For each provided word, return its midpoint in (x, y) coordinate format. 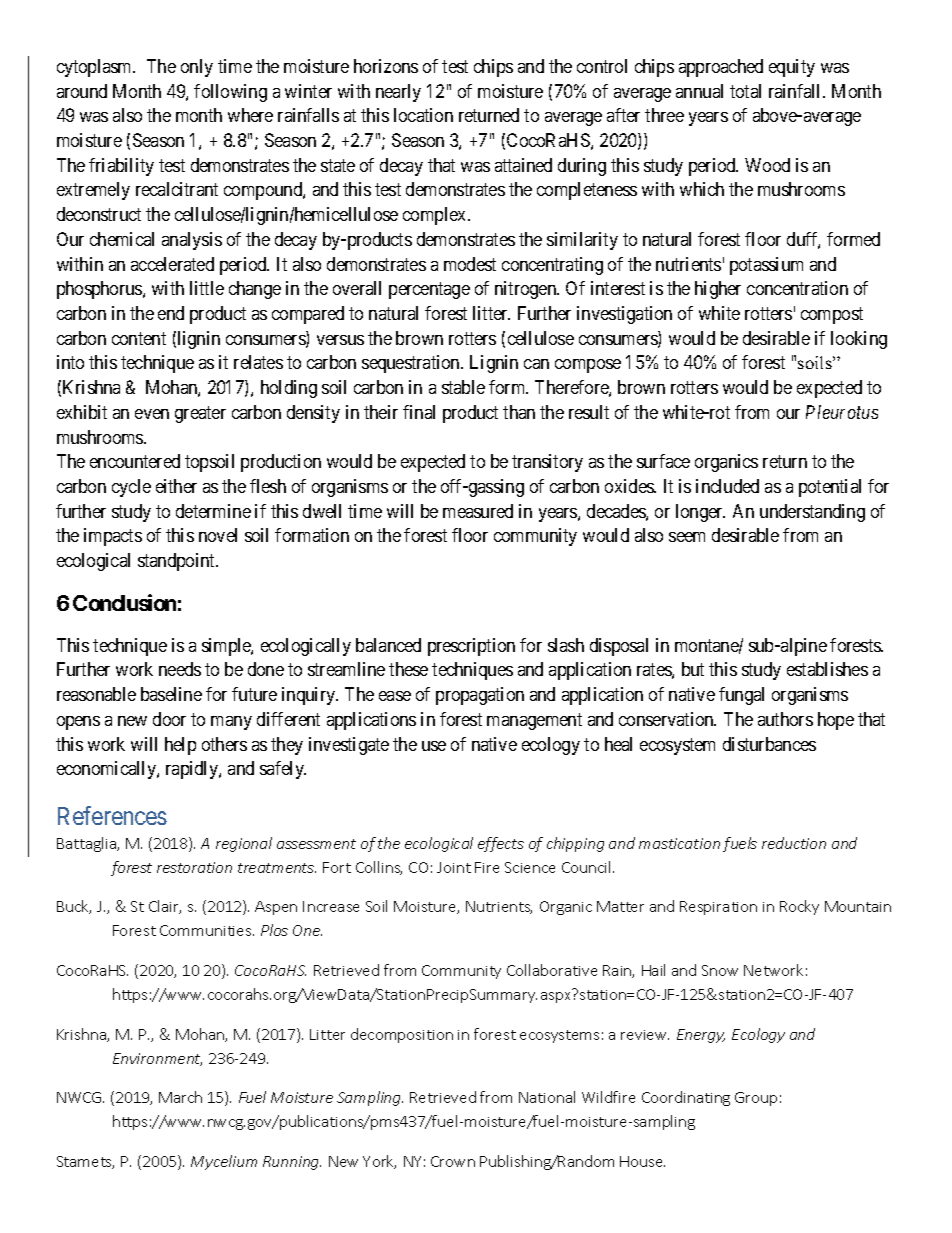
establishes (827, 669)
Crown (453, 1161)
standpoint (177, 562)
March (180, 1097)
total (745, 91)
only (197, 68)
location (423, 115)
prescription (471, 647)
